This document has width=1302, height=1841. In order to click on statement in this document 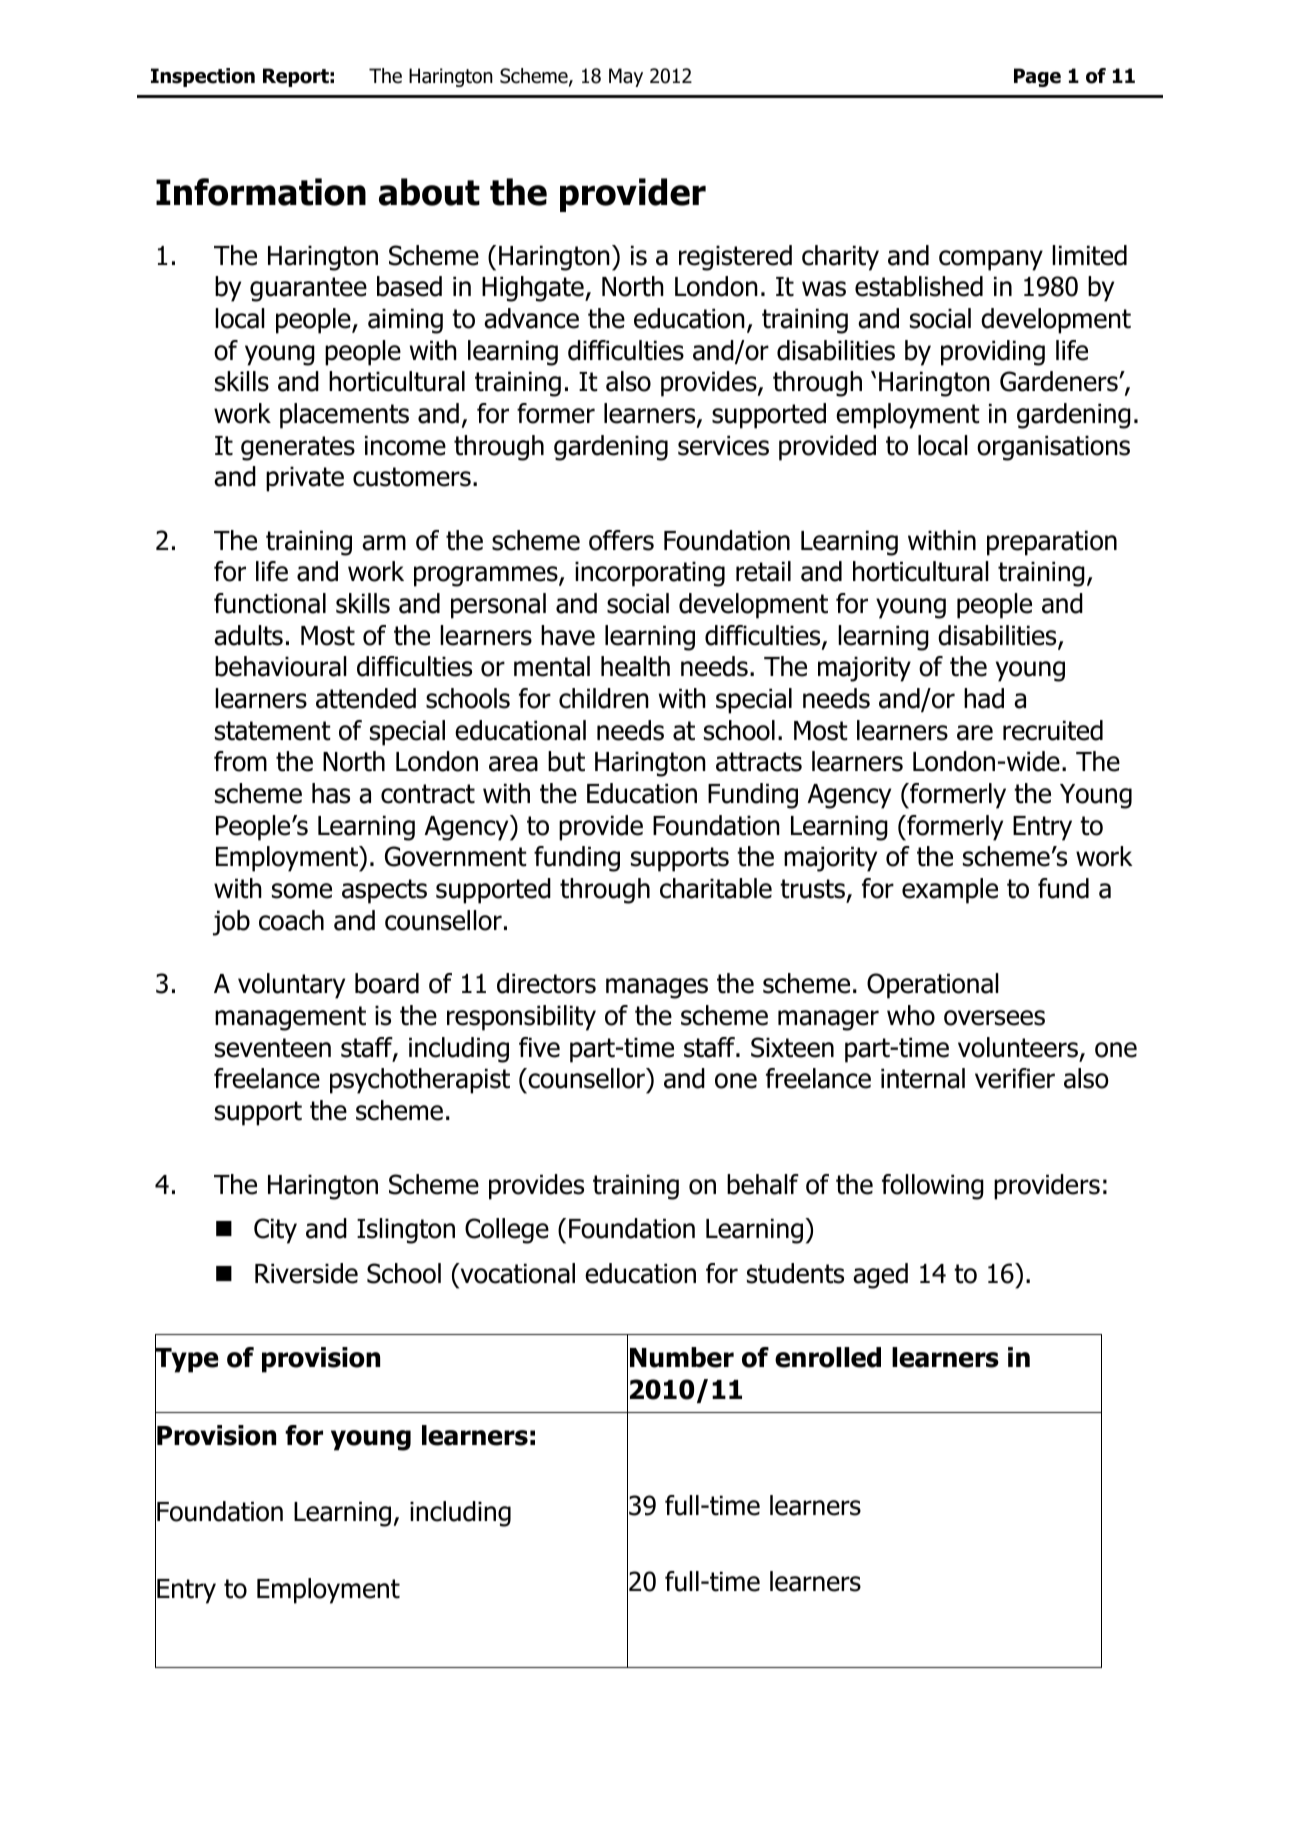, I will do `click(273, 731)`.
